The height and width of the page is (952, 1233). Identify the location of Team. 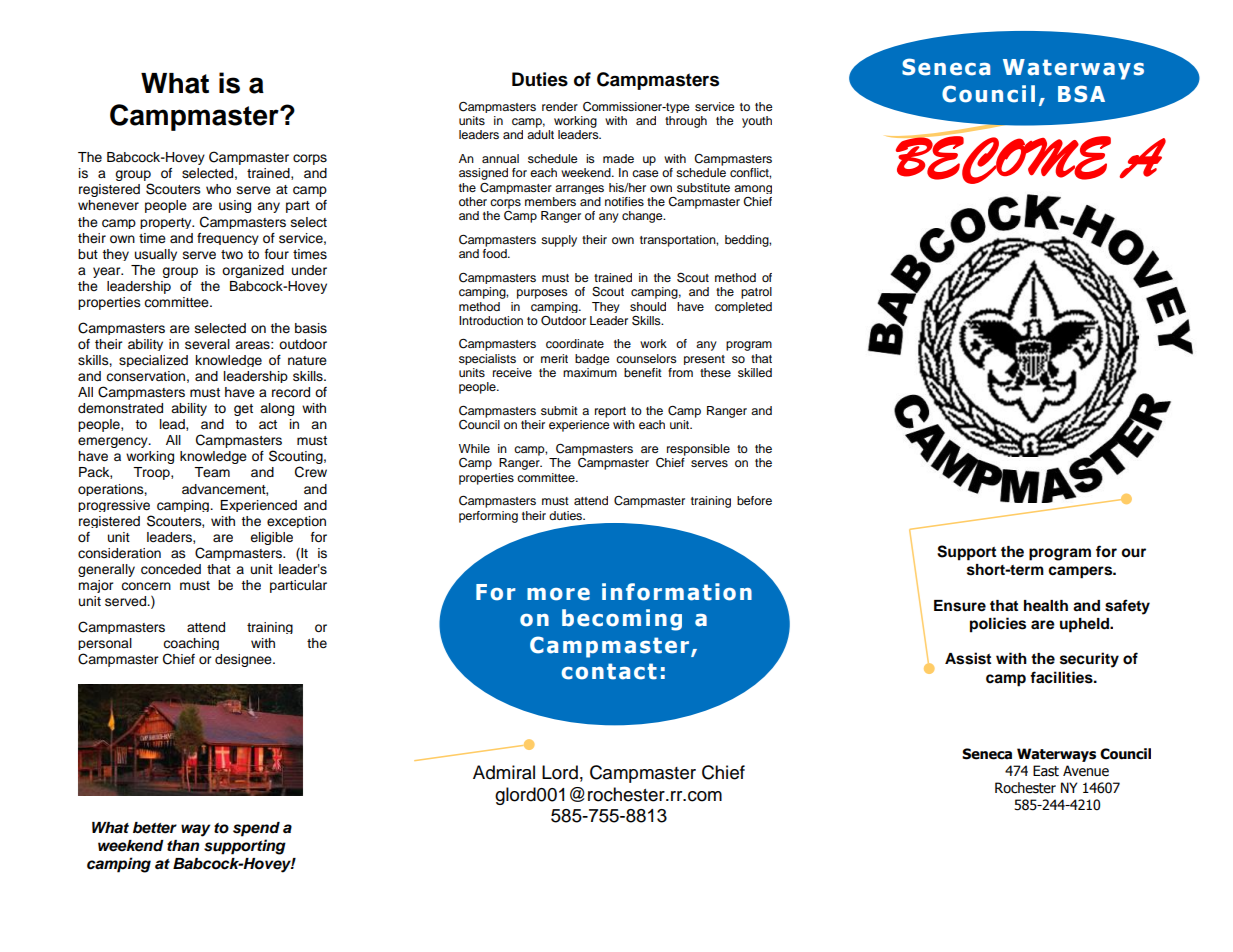
(212, 472).
